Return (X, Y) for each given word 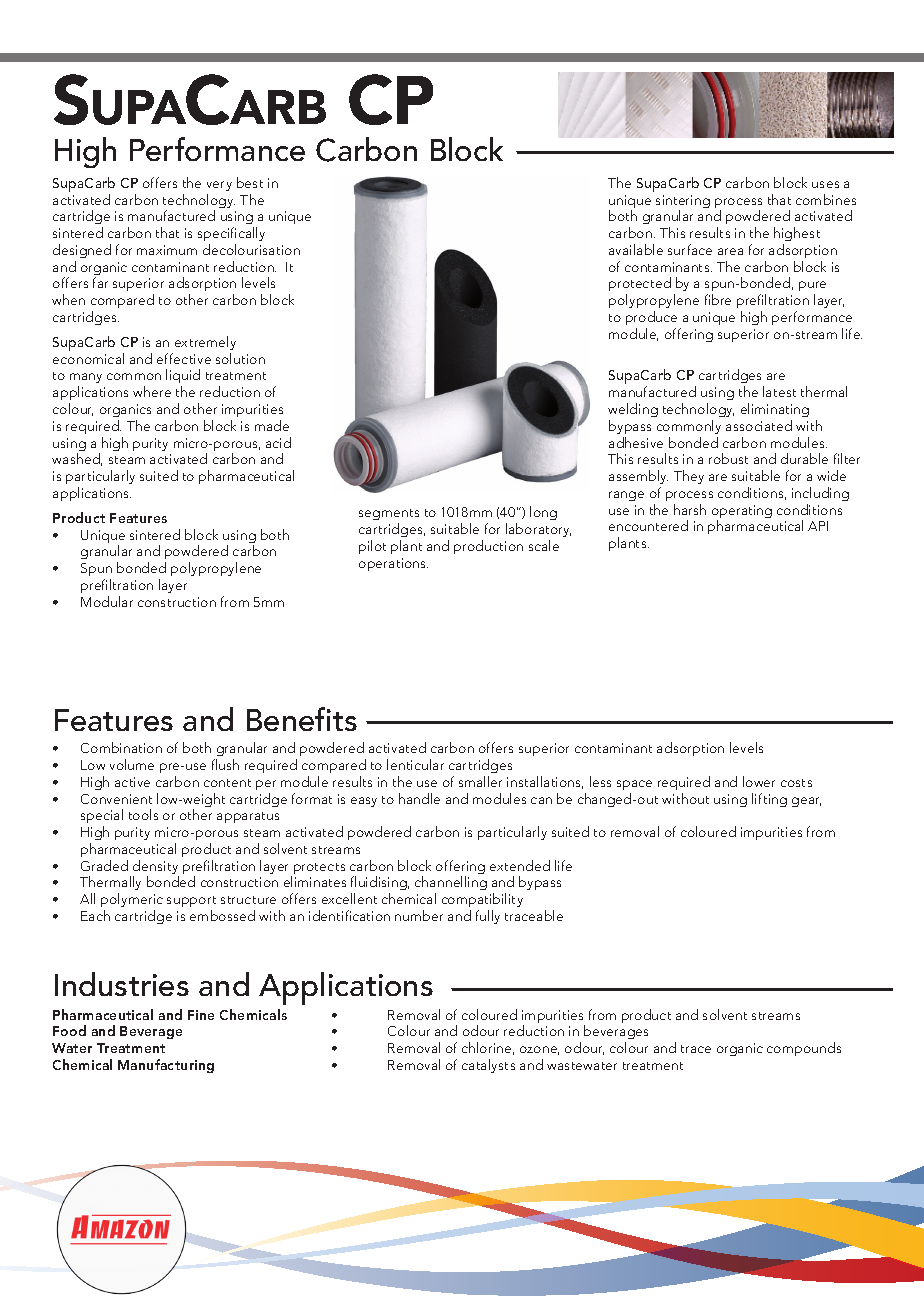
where (152, 391)
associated (759, 425)
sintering (683, 203)
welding (633, 410)
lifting (769, 800)
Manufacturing (166, 1066)
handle (419, 798)
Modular (107, 601)
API (818, 526)
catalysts (488, 1066)
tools (143, 814)
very (219, 186)
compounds (804, 1049)
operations (393, 564)
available (636, 249)
